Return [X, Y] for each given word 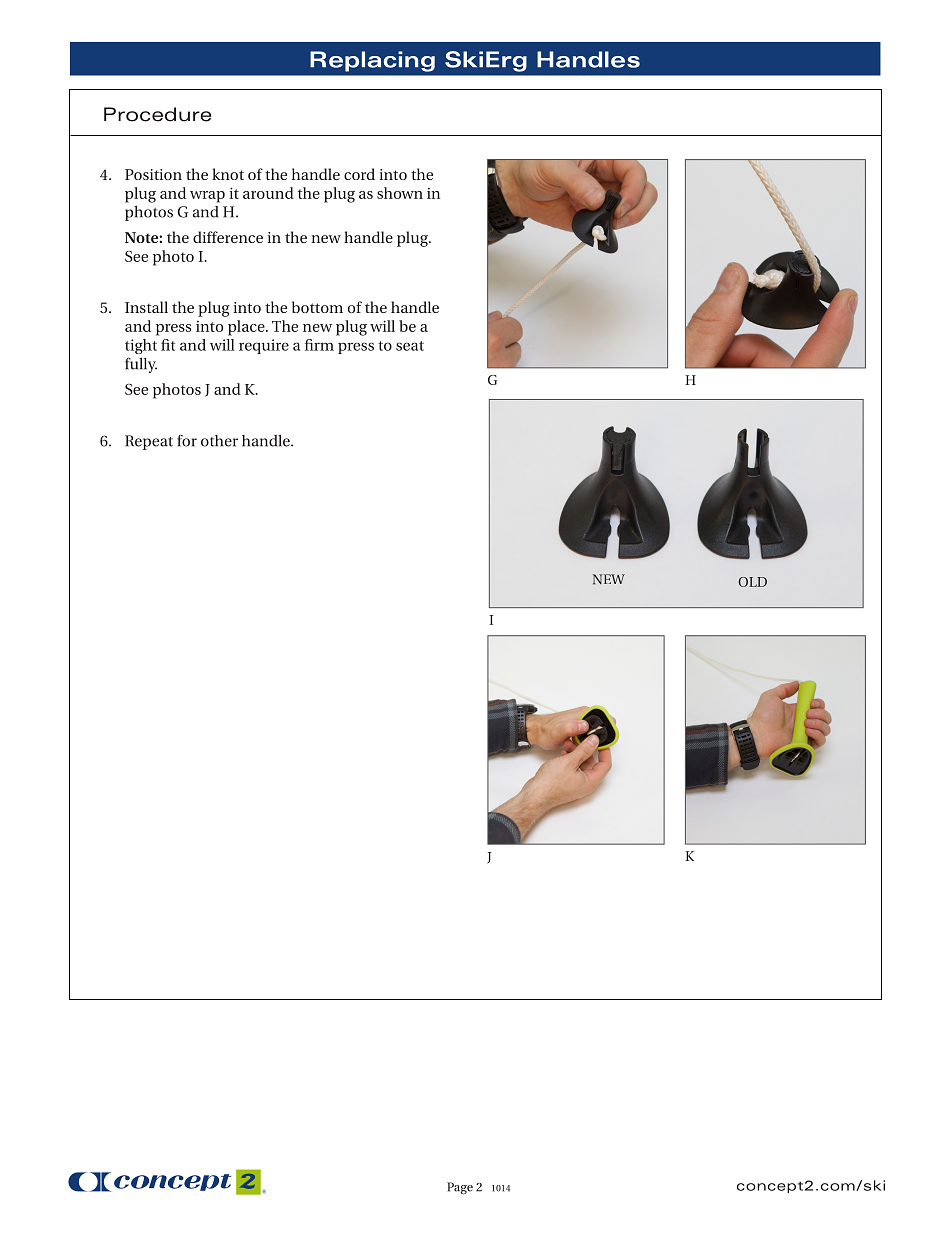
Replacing [372, 61]
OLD [752, 582]
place [247, 328]
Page [460, 1188]
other [219, 441]
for [187, 441]
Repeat [149, 442]
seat [410, 346]
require [264, 346]
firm [319, 345]
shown [400, 193]
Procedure [157, 114]
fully [141, 365]
